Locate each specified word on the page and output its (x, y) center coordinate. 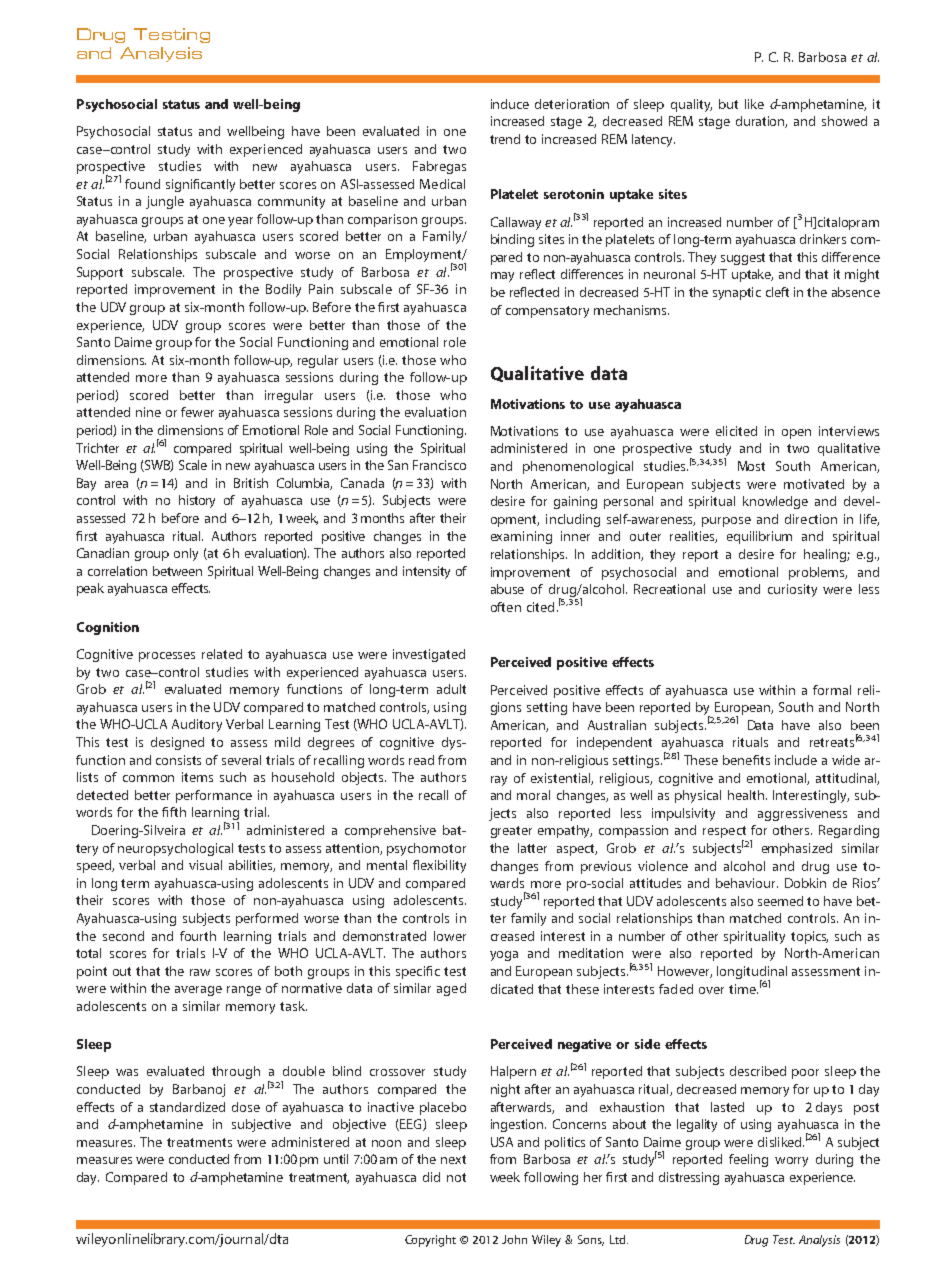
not (456, 1177)
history (197, 501)
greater (511, 832)
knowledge (775, 502)
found (142, 184)
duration (761, 122)
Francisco (439, 465)
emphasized (797, 849)
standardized (187, 1107)
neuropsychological (175, 849)
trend (505, 139)
